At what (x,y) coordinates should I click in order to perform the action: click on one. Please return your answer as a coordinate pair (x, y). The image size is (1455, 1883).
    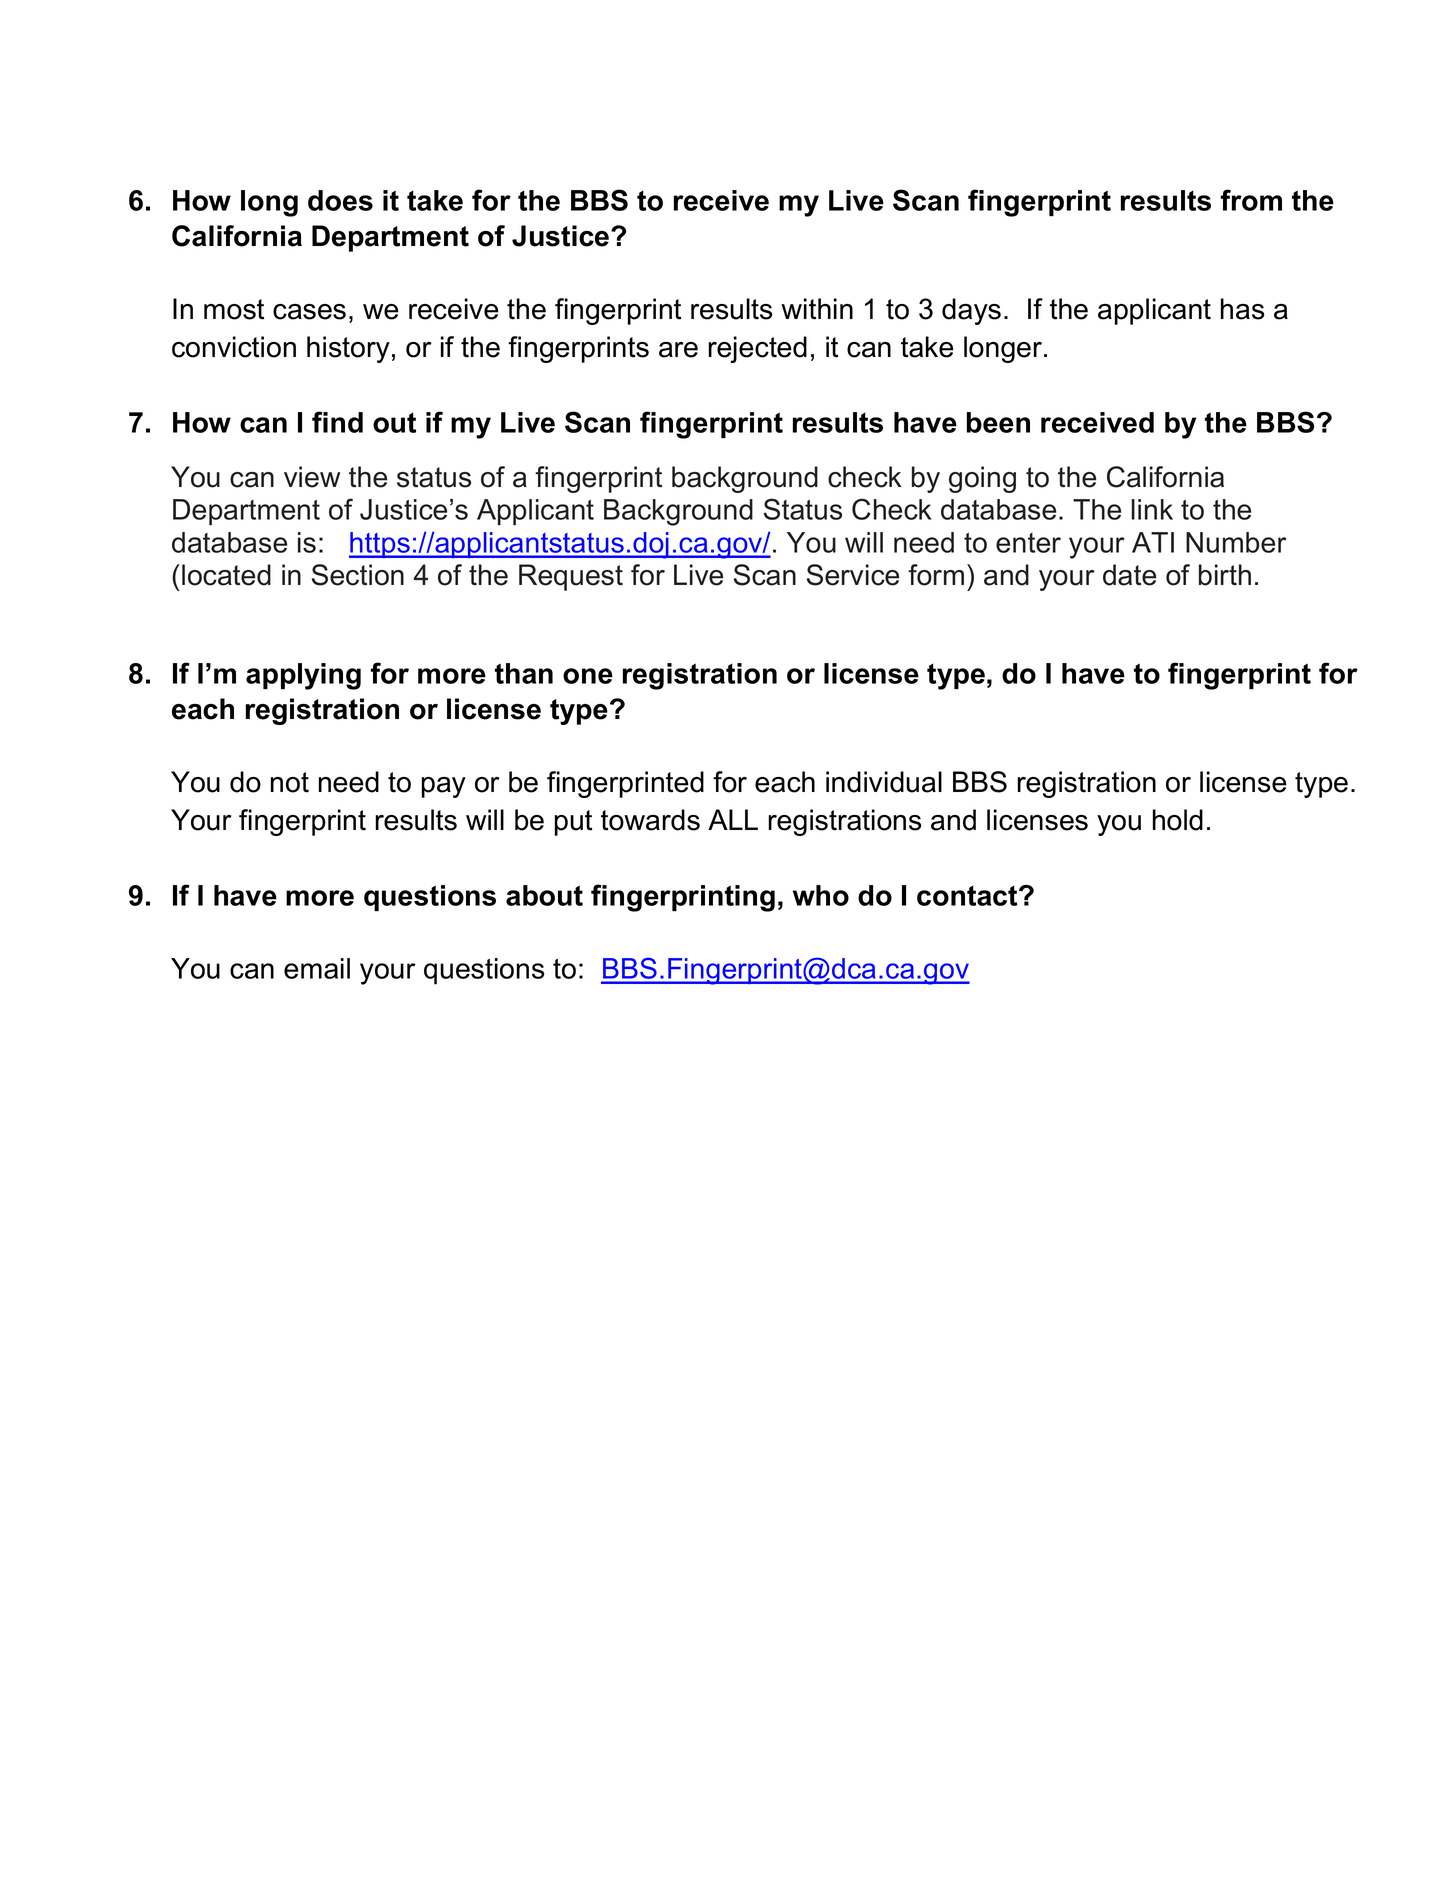
    Looking at the image, I should click on (588, 676).
